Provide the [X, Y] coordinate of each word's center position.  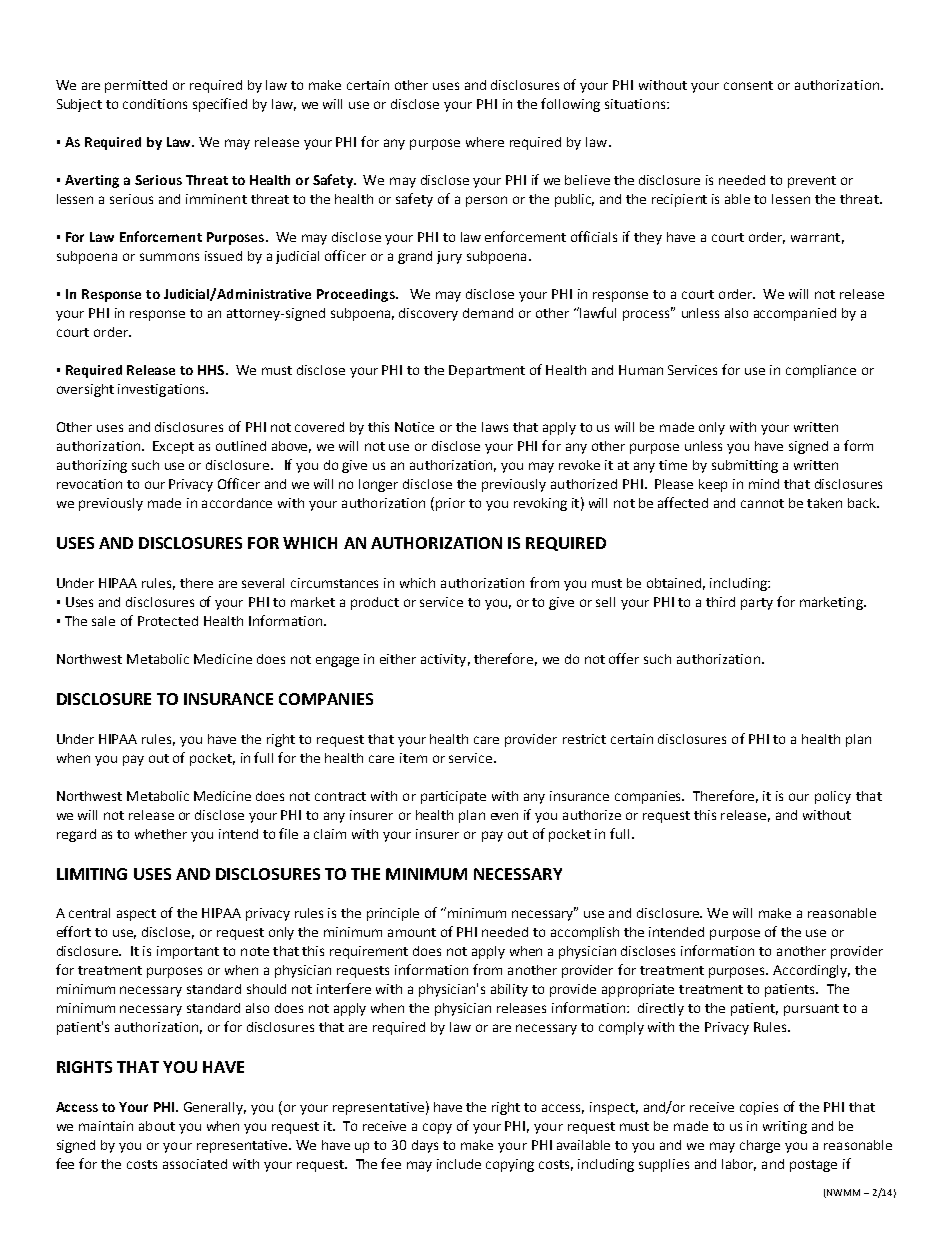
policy [833, 797]
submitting [745, 466]
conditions [155, 104]
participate [453, 797]
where [485, 142]
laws [495, 427]
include [459, 1164]
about [157, 1126]
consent [748, 85]
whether [161, 834]
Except [173, 447]
